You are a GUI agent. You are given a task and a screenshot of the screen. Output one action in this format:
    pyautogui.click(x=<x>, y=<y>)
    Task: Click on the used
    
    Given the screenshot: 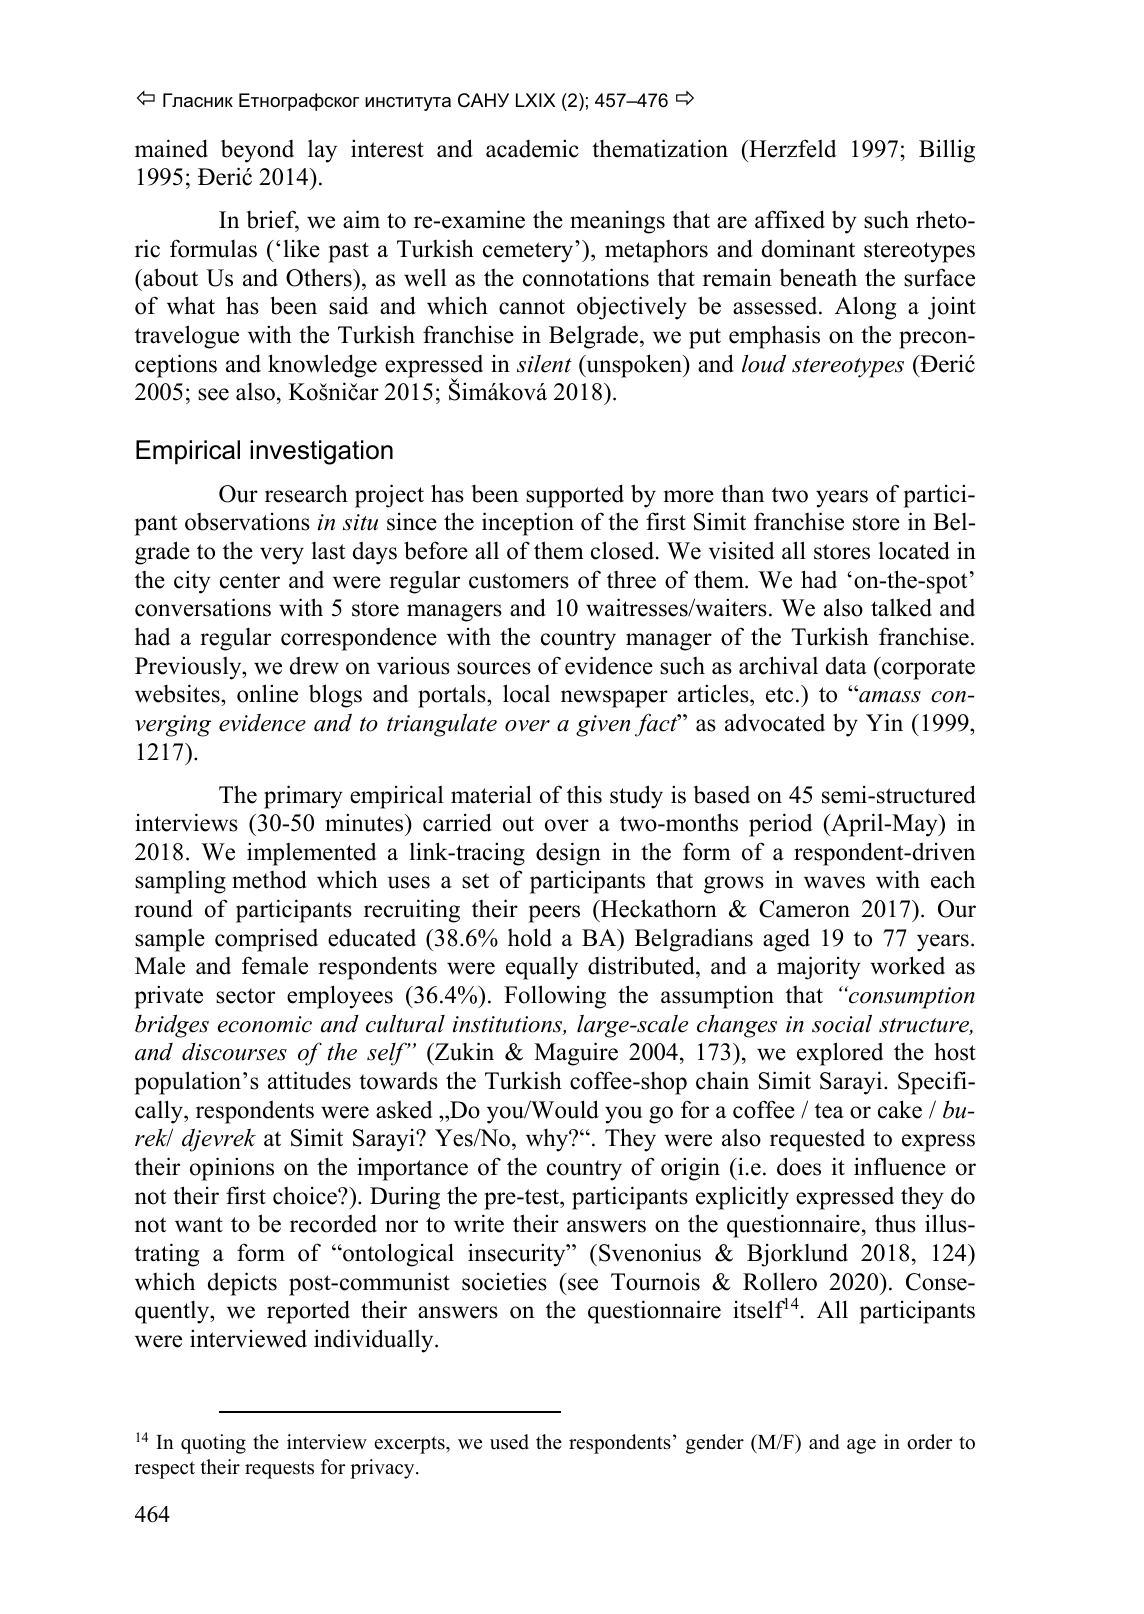 What is the action you would take?
    pyautogui.click(x=509, y=1442)
